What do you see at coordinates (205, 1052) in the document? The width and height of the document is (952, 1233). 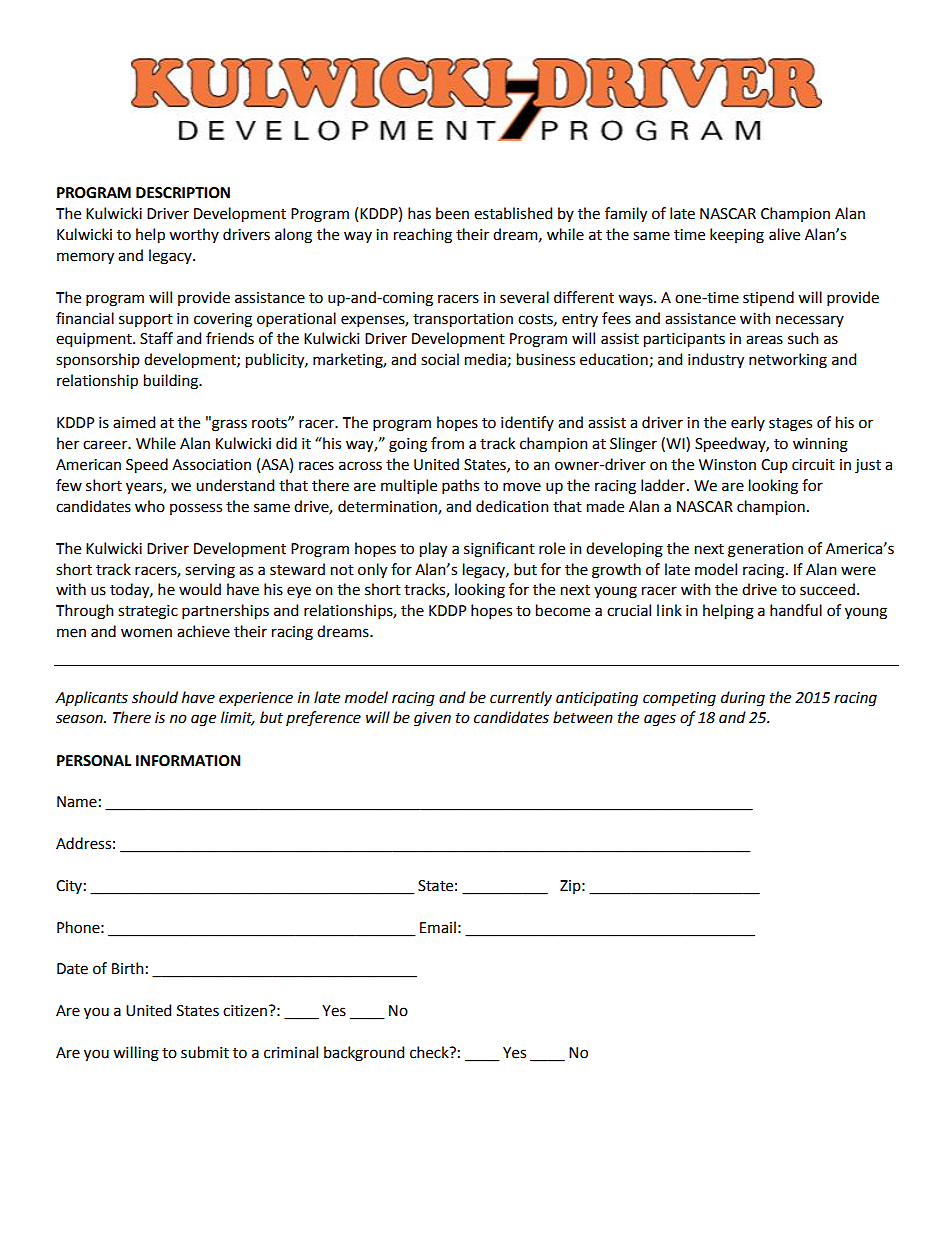 I see `submit` at bounding box center [205, 1052].
